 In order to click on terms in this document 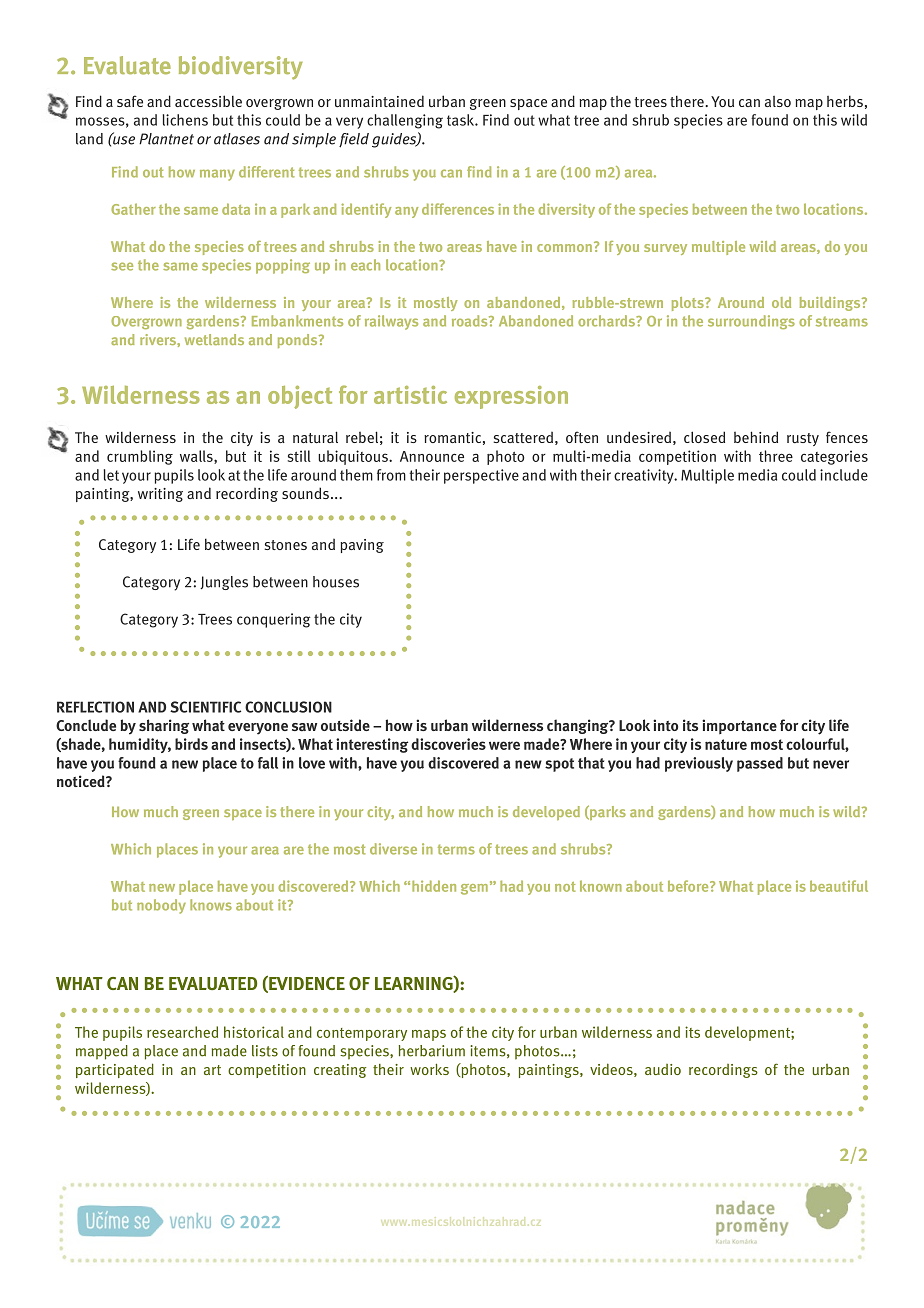, I will do `click(456, 849)`.
